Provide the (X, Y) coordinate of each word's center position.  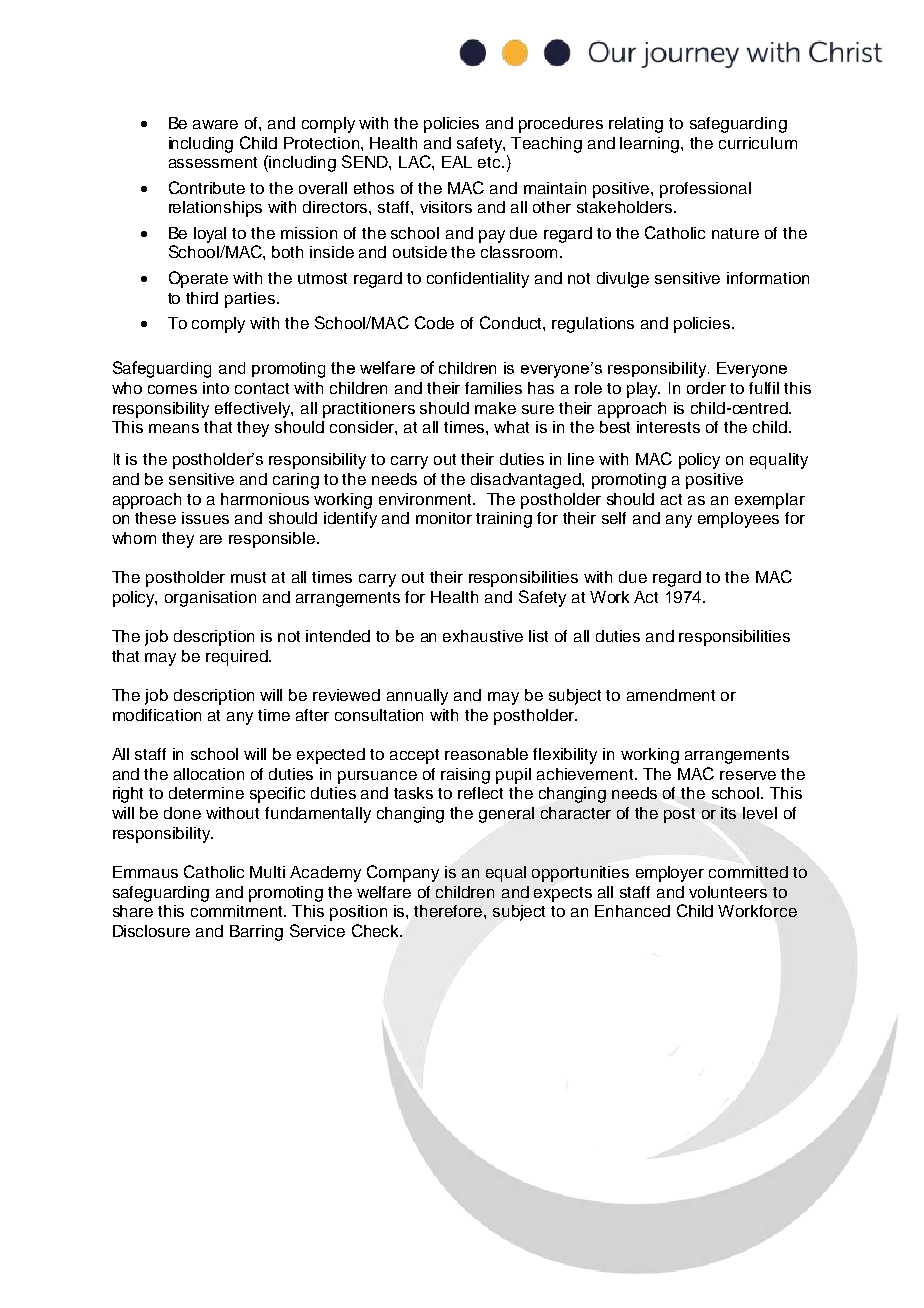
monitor (444, 518)
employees (738, 520)
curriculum (758, 143)
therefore (449, 911)
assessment (213, 162)
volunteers (728, 892)
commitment (238, 911)
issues (205, 518)
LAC (416, 161)
